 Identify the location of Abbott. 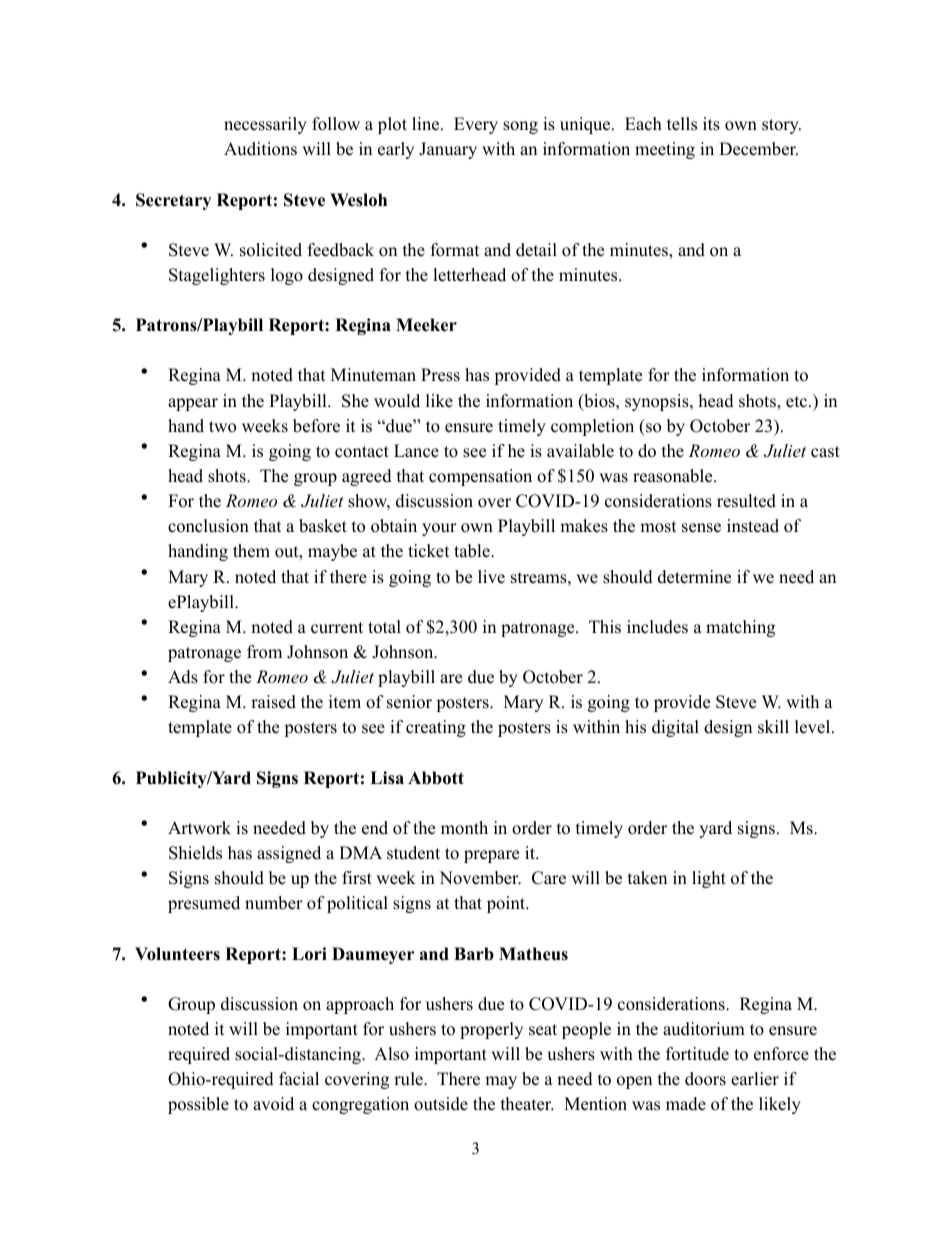
(436, 778).
